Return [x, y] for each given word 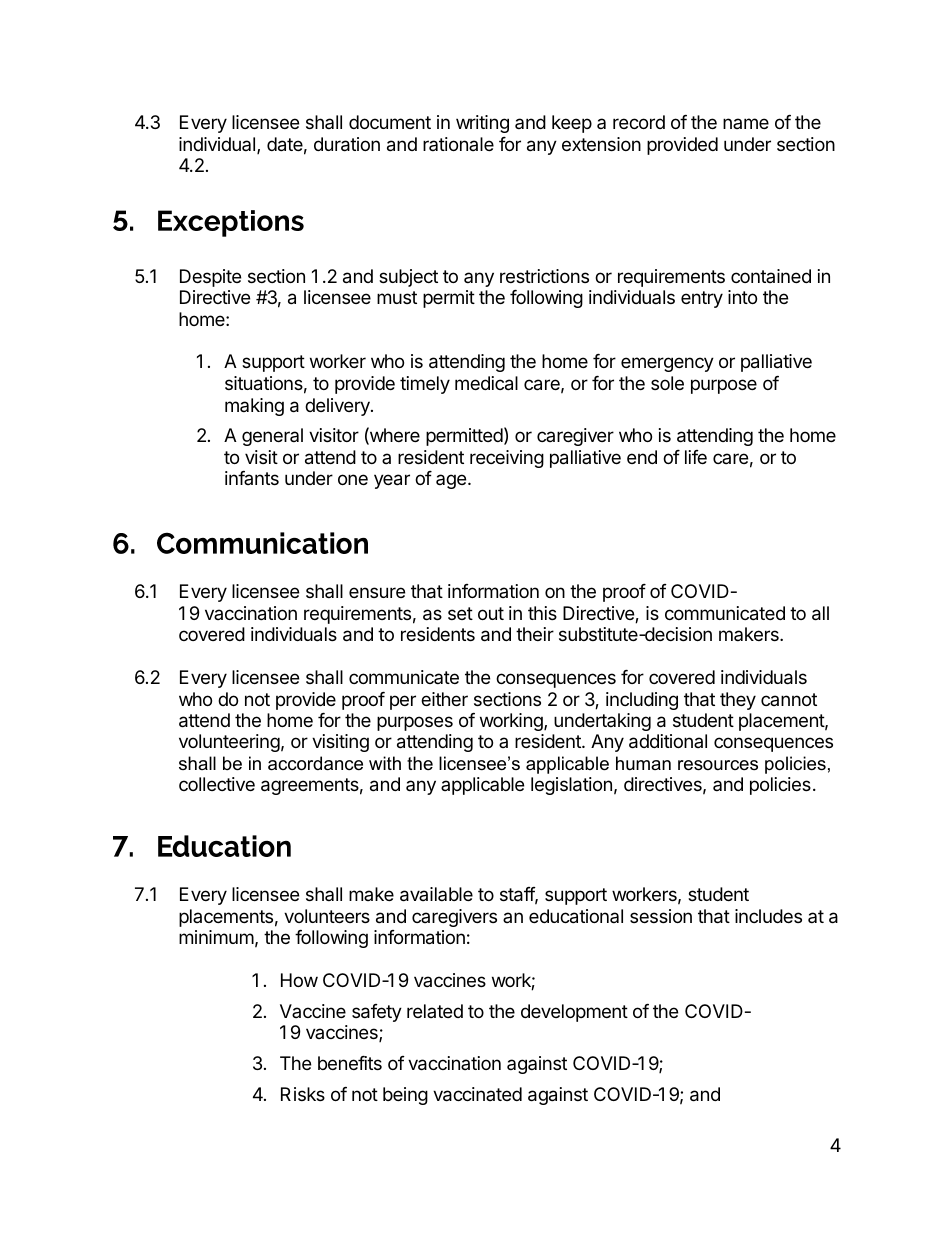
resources [718, 765]
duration [347, 144]
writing [482, 124]
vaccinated [477, 1094]
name [746, 123]
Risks [303, 1094]
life [696, 457]
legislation [571, 786]
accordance [315, 763]
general [272, 437]
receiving [507, 459]
